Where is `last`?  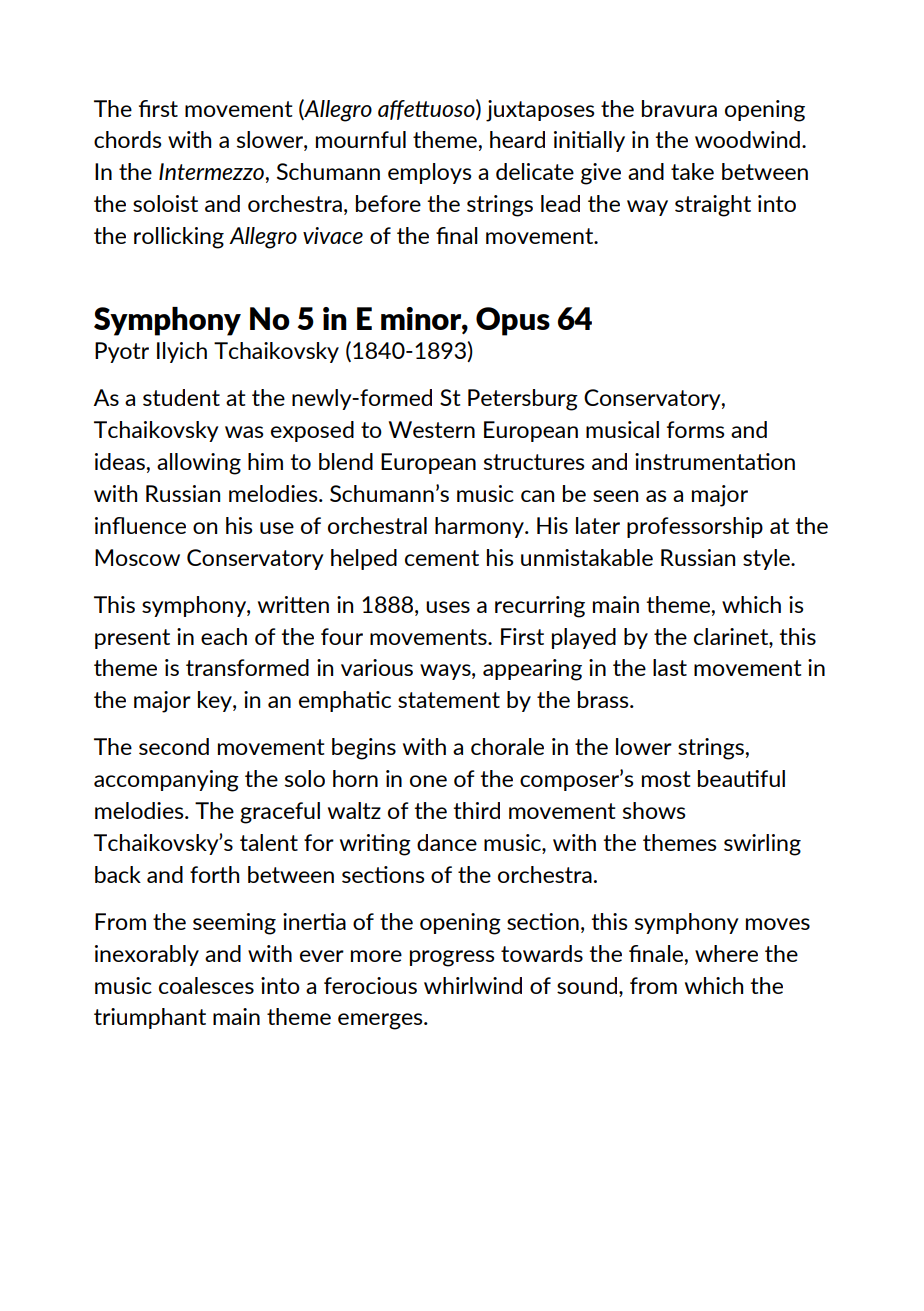 last is located at coordinates (670, 667).
